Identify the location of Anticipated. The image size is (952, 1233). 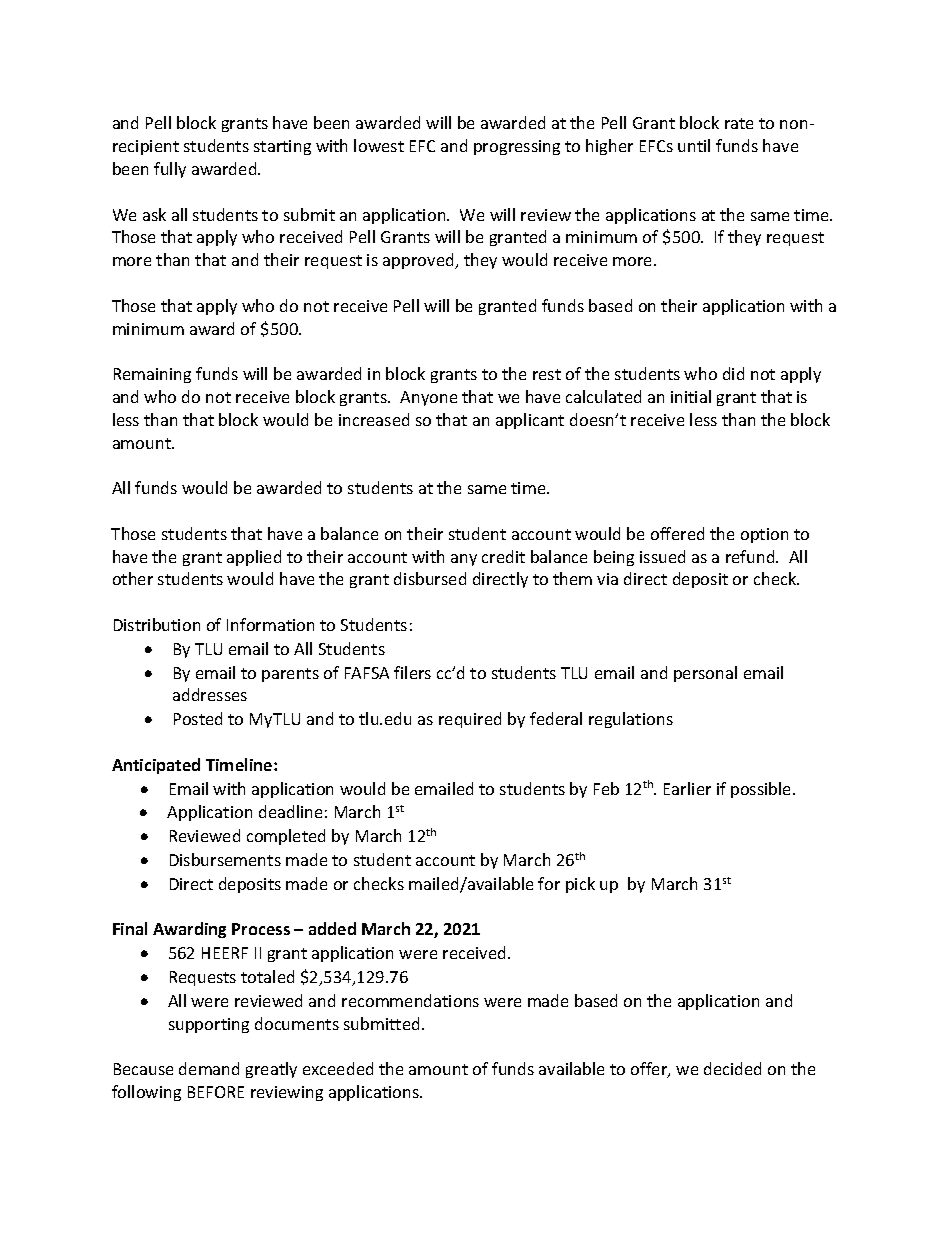
(156, 766).
